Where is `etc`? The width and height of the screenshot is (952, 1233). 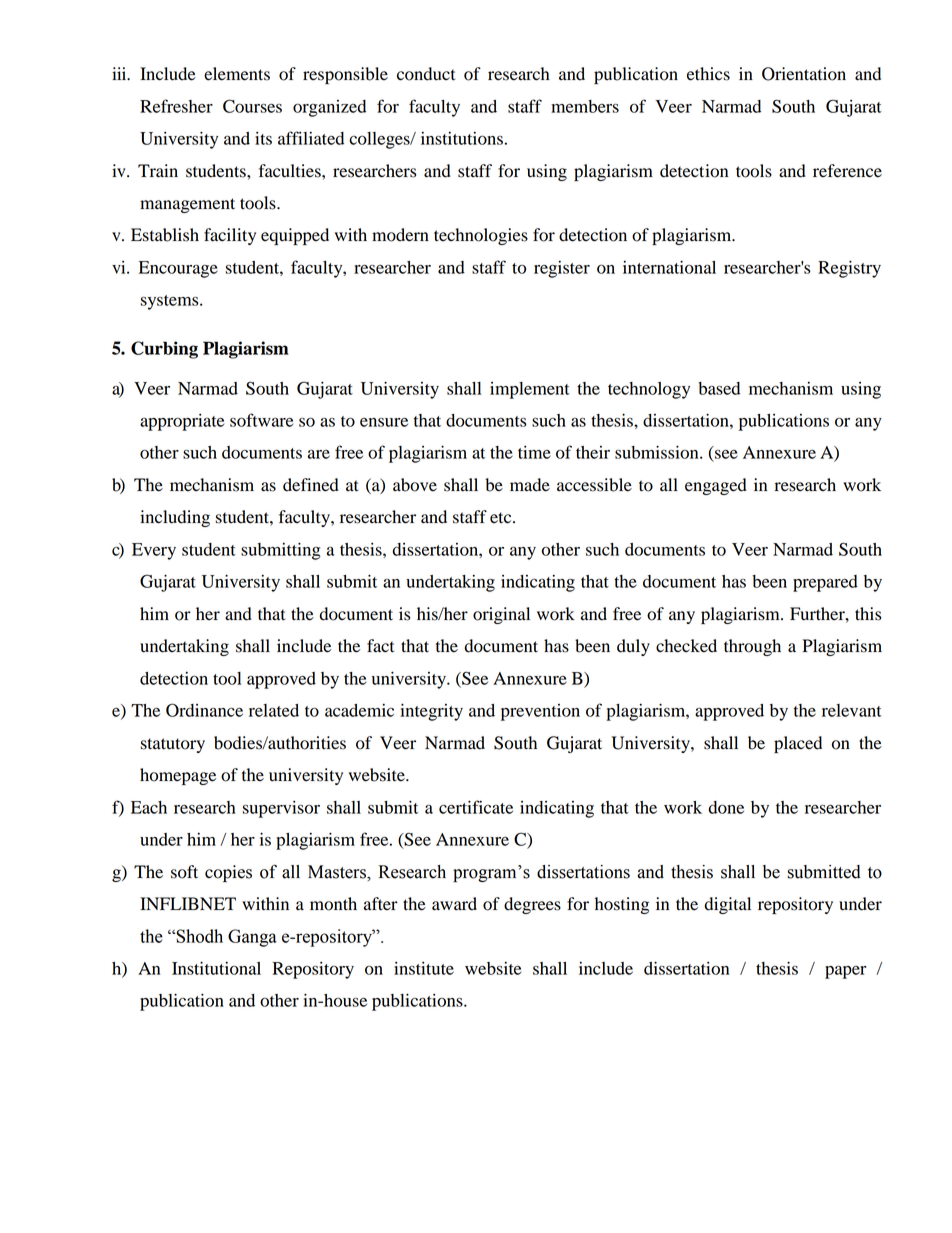
etc is located at coordinates (502, 518).
